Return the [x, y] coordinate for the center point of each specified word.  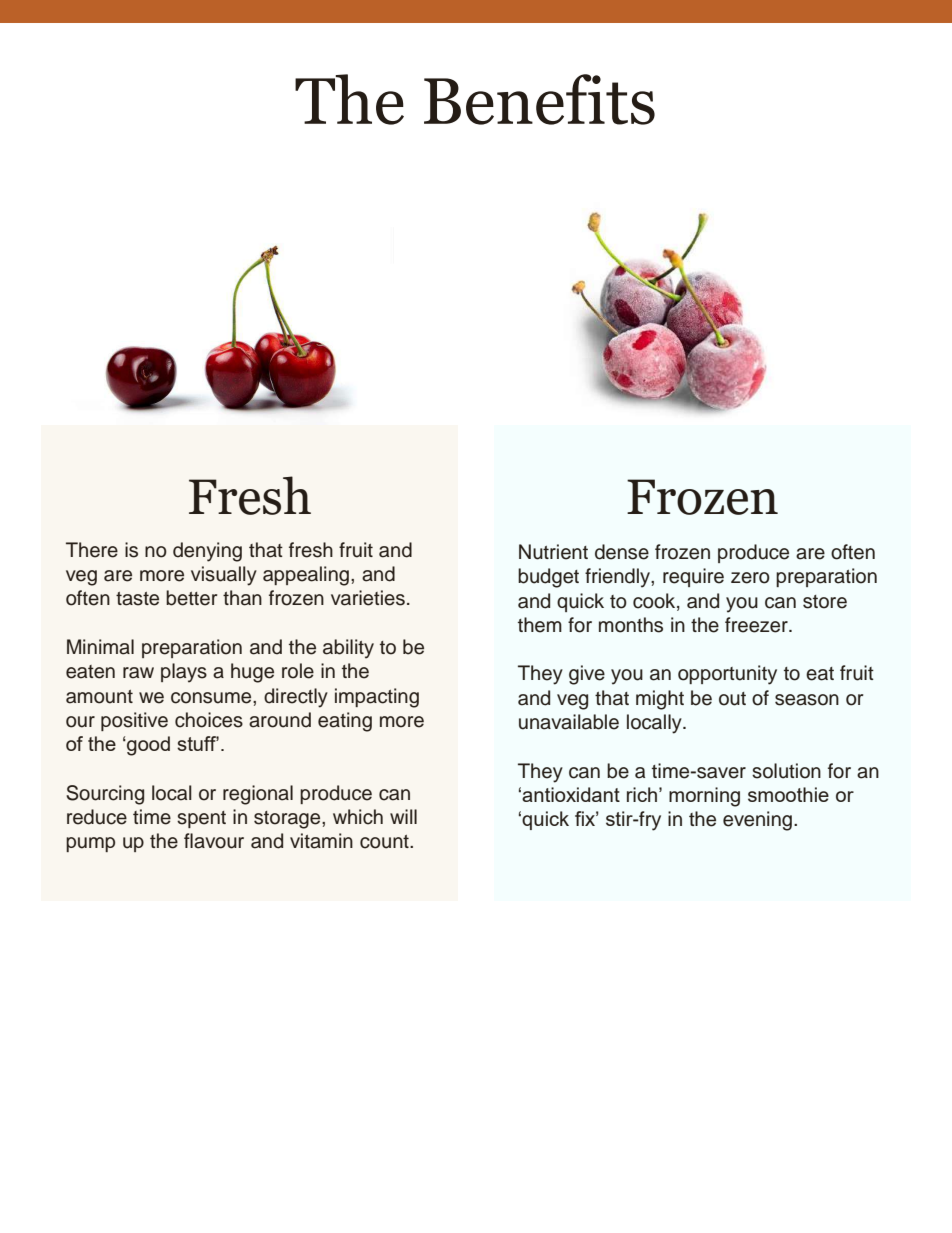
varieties [368, 598]
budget [548, 578]
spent [201, 819]
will [403, 816]
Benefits [539, 99]
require [693, 577]
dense [622, 552]
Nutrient [553, 552]
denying [207, 552]
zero [750, 578]
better [191, 598]
